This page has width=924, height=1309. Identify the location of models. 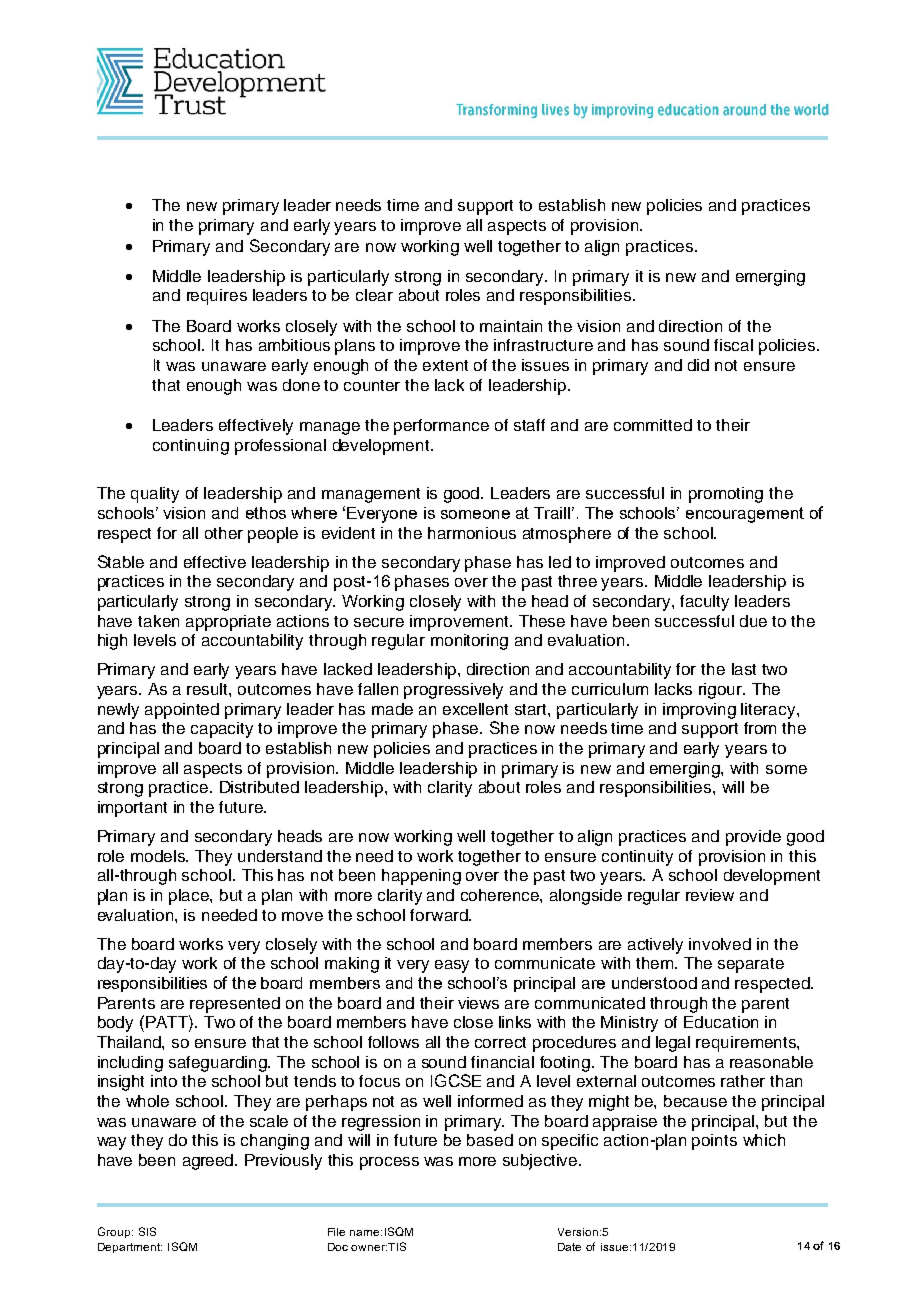
(159, 856).
